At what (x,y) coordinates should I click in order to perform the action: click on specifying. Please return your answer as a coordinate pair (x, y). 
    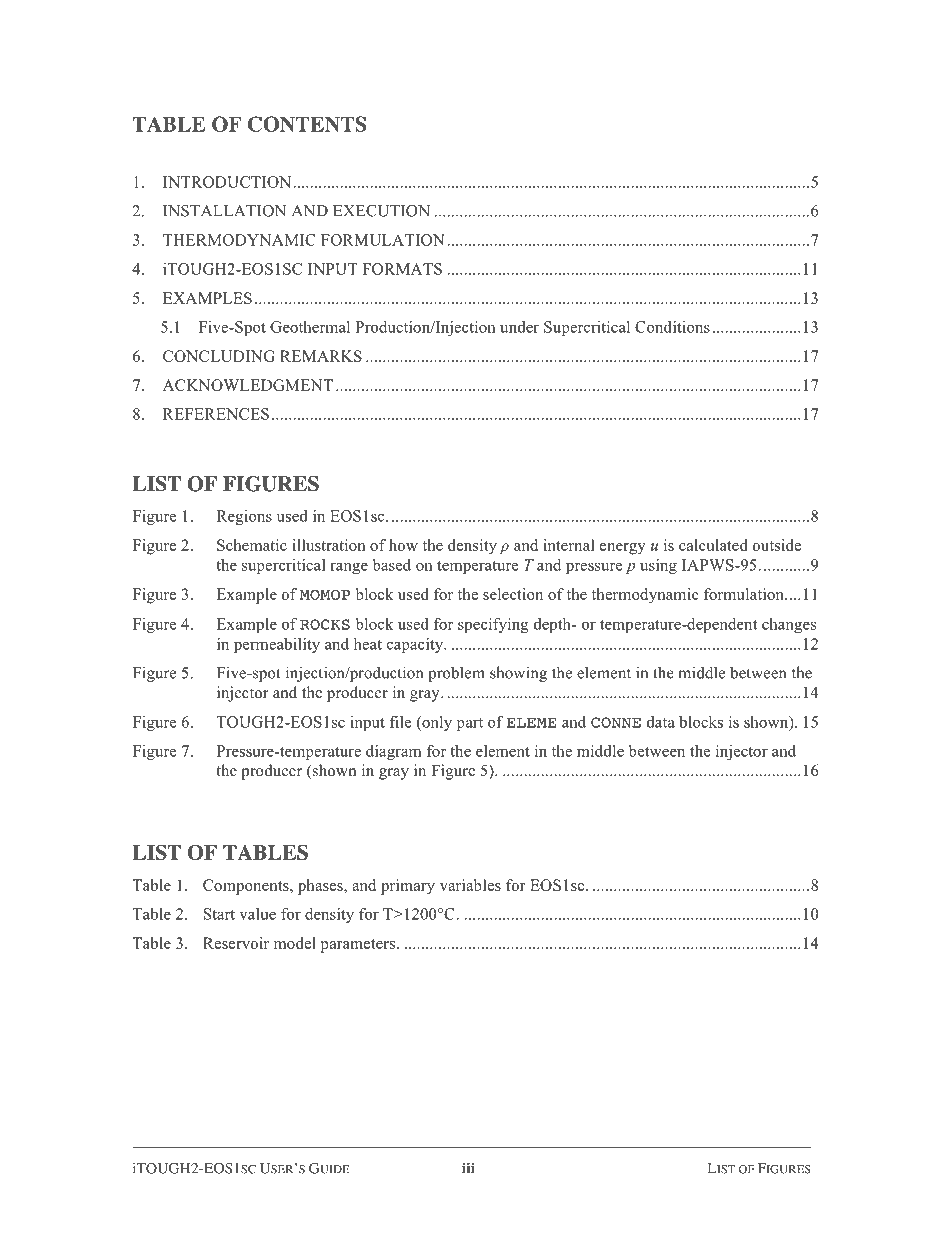
    Looking at the image, I should click on (493, 625).
